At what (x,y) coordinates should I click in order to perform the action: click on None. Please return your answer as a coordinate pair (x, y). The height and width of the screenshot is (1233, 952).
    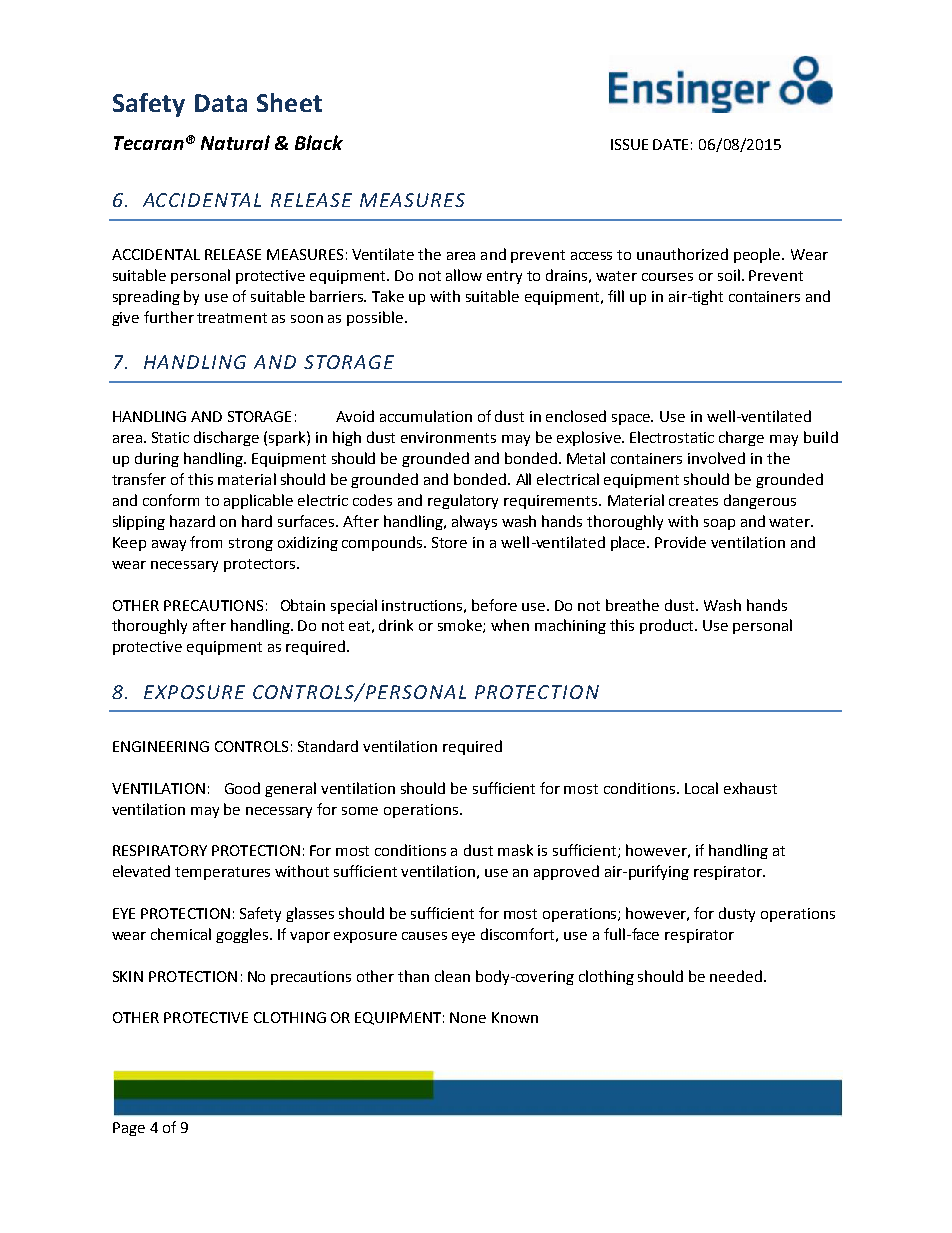
    Looking at the image, I should click on (468, 1017).
